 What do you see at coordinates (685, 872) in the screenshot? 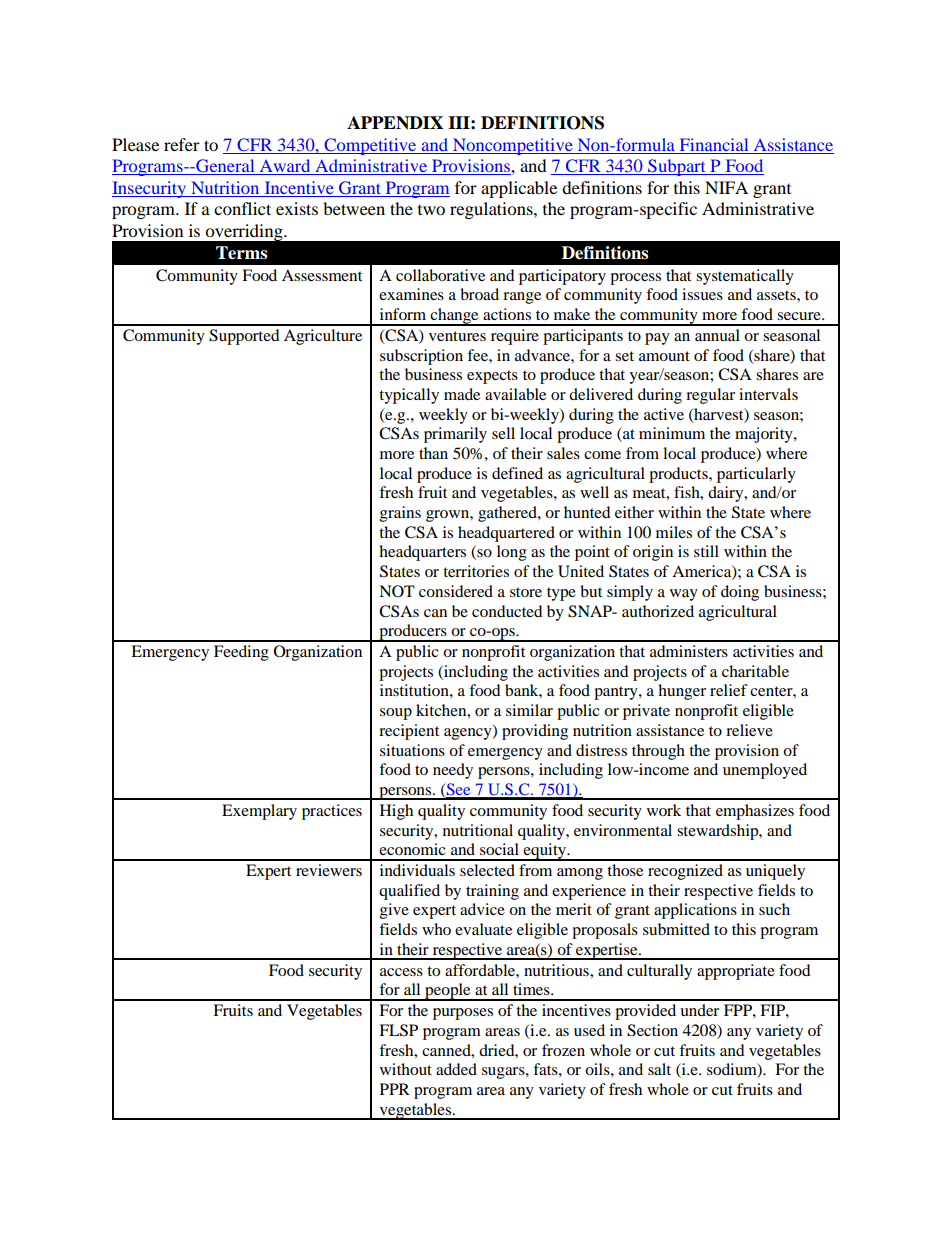
I see `recognized` at bounding box center [685, 872].
